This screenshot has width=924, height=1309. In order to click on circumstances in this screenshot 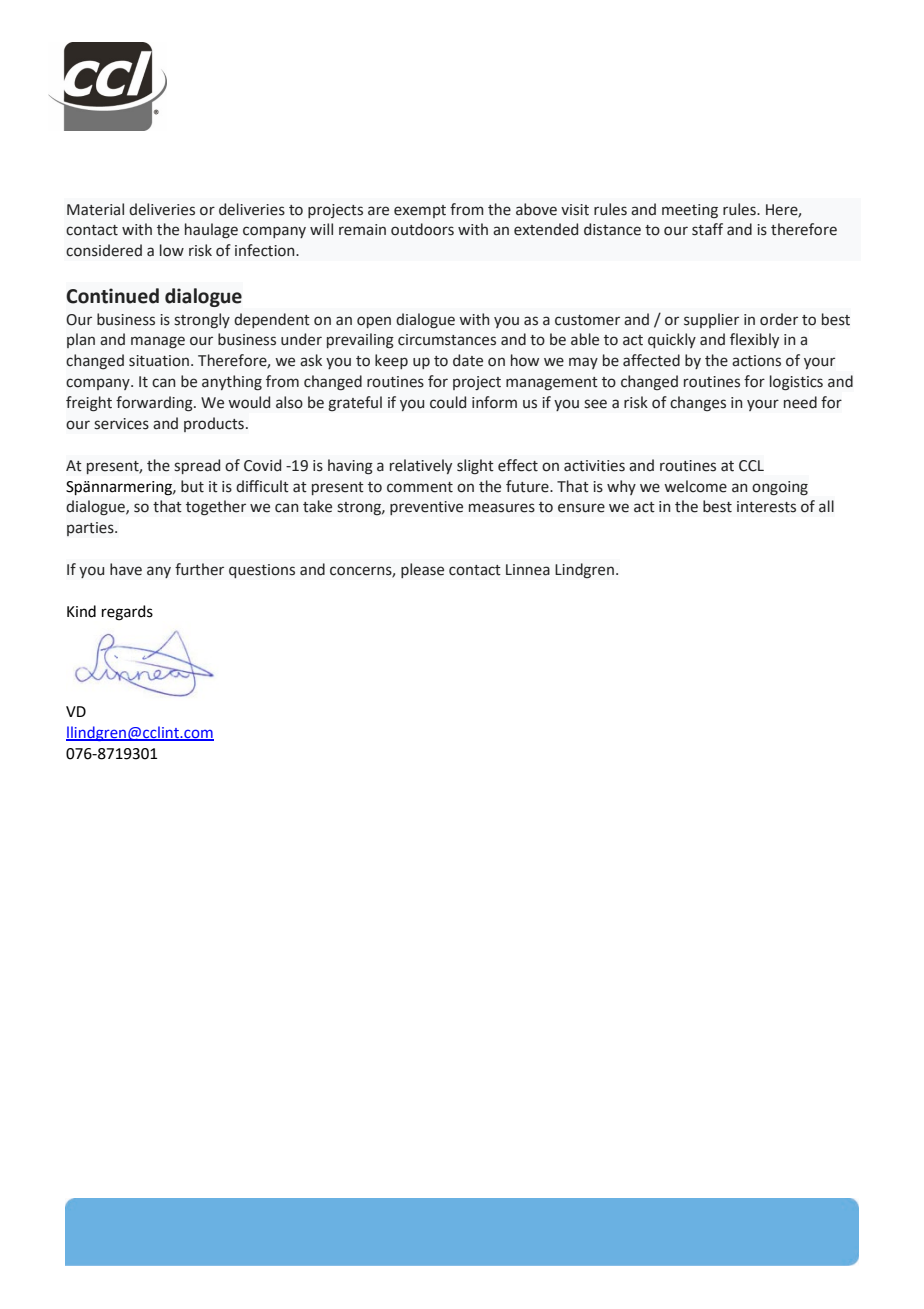, I will do `click(447, 340)`.
